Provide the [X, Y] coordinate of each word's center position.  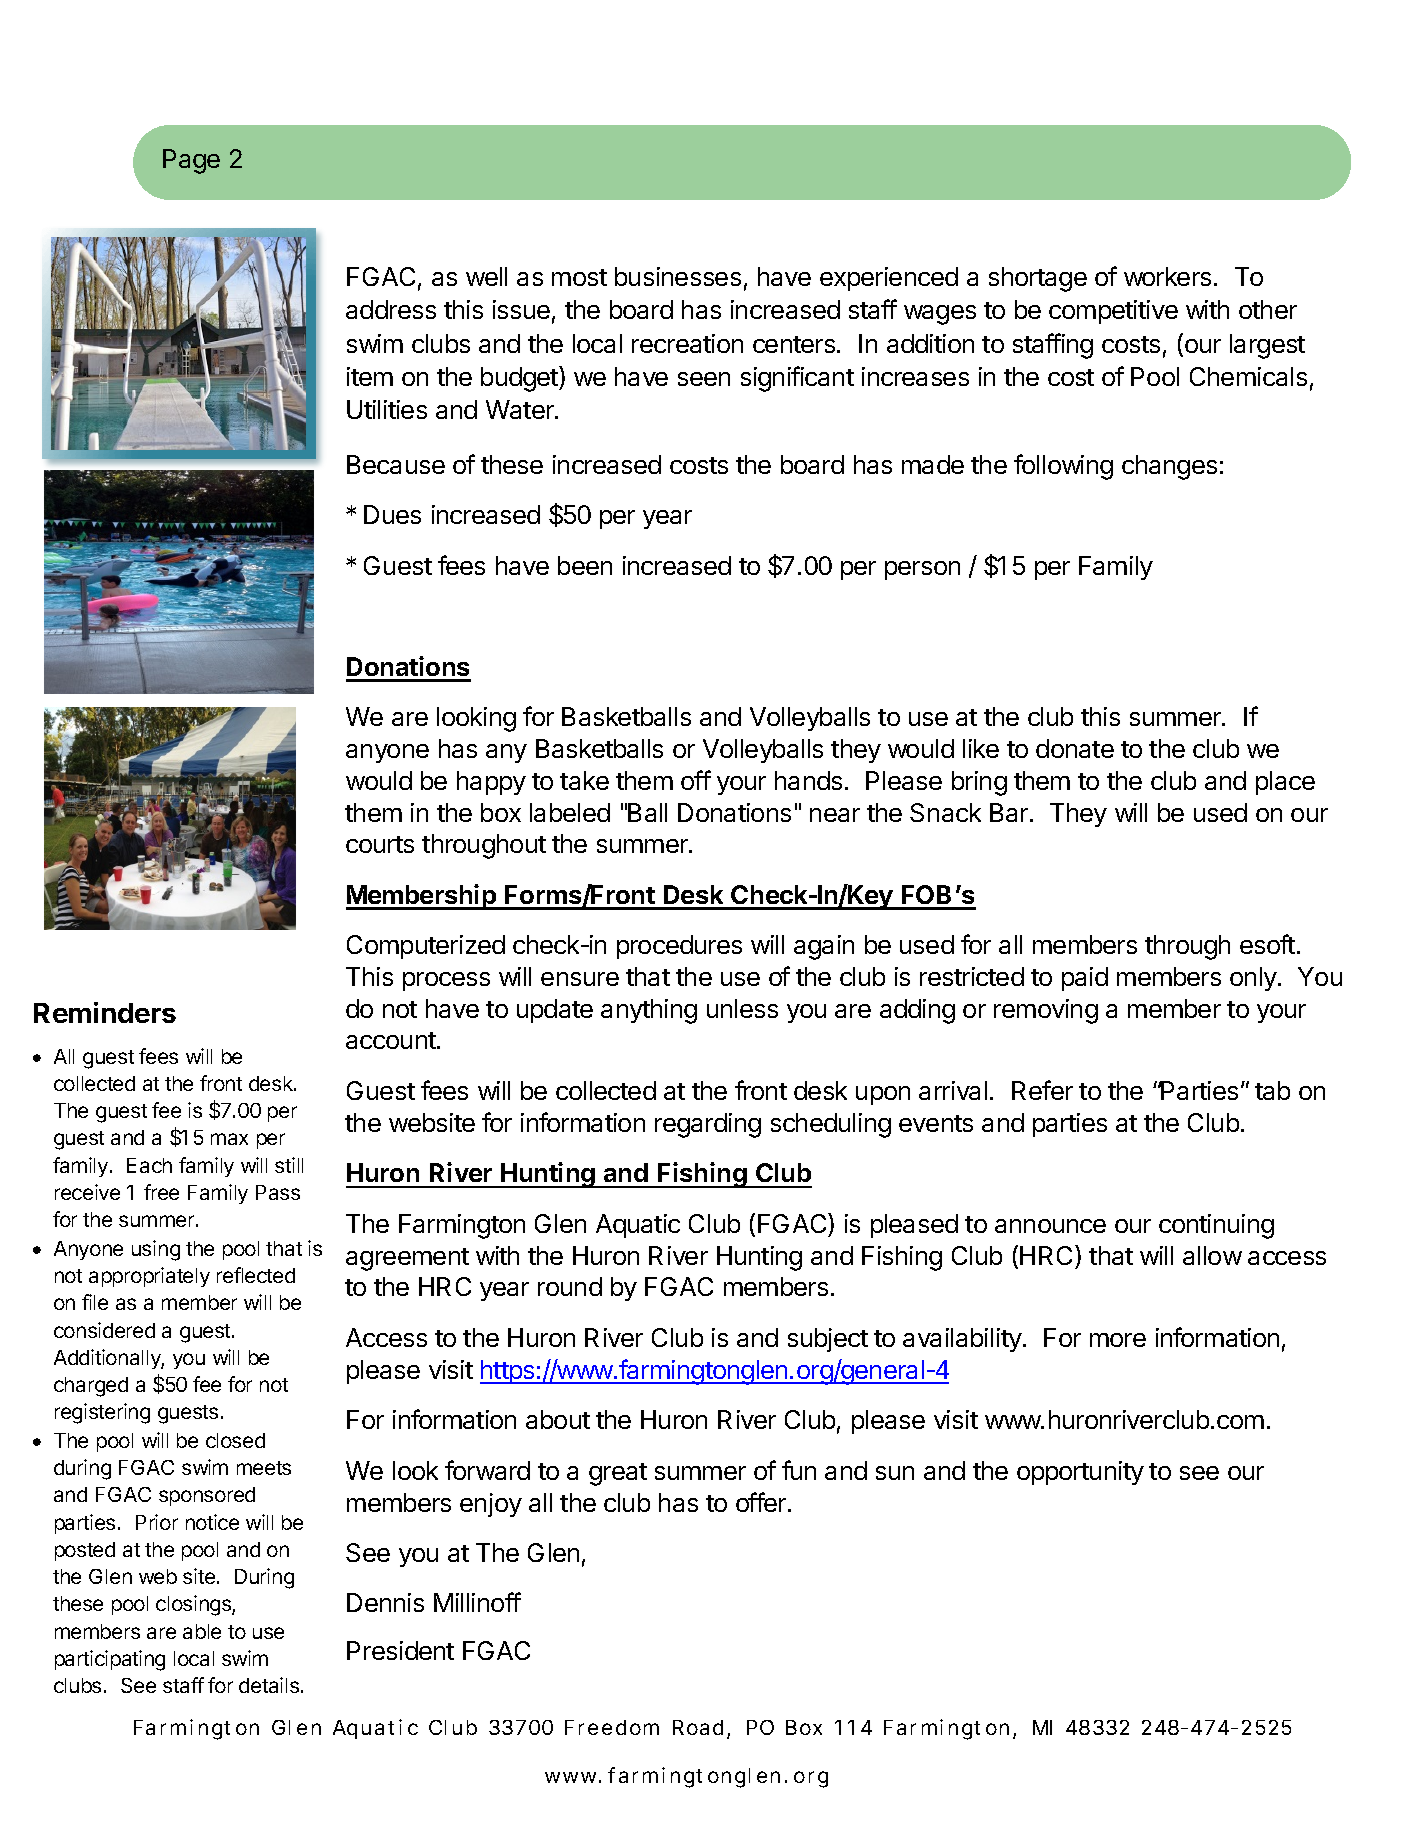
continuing [1216, 1226]
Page [191, 161]
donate [1075, 748]
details [269, 1685]
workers [1167, 276]
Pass [278, 1192]
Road [698, 1727]
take [584, 780]
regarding [708, 1125]
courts [380, 844]
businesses [678, 276]
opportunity [1080, 1473]
